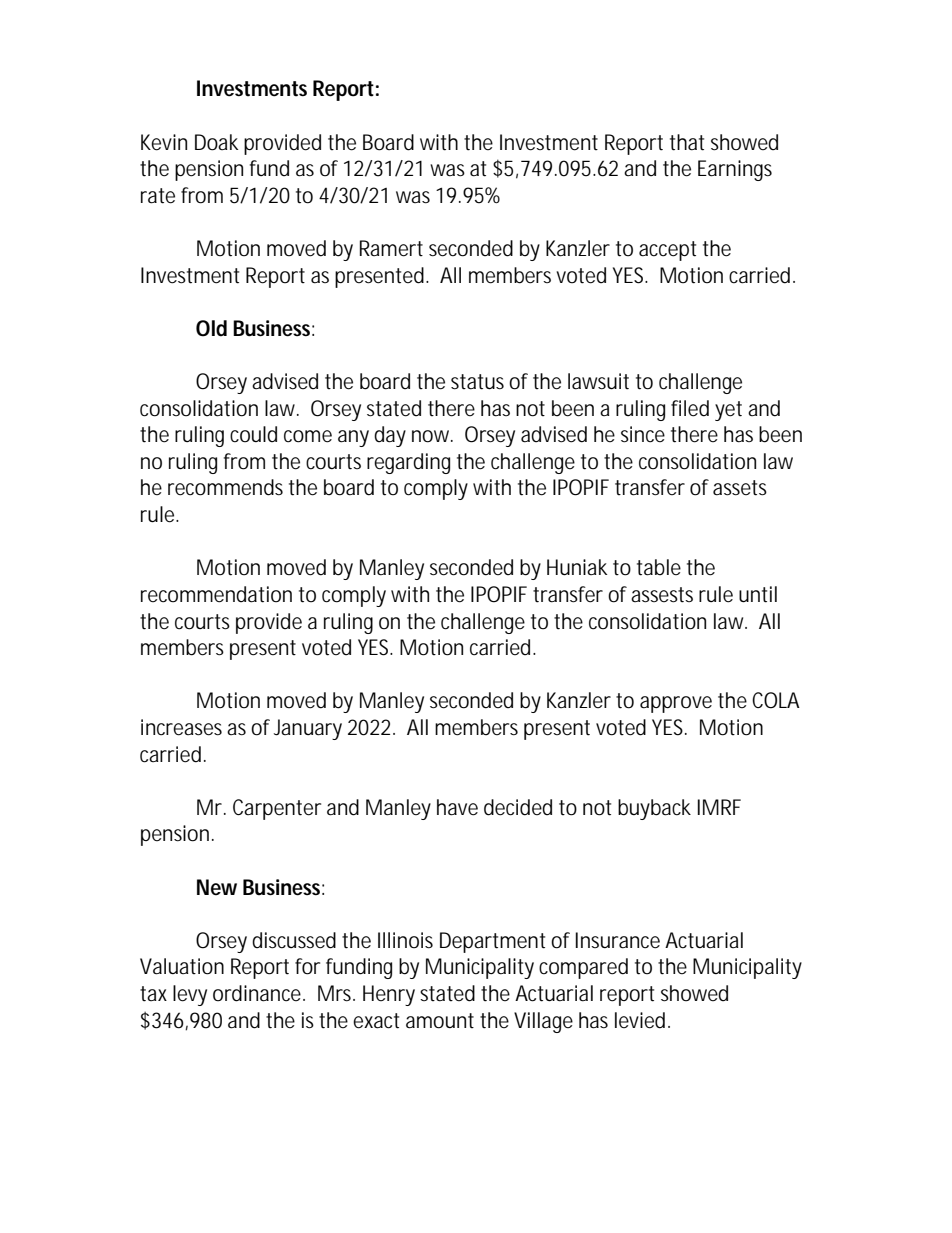 The height and width of the screenshot is (1233, 952). I want to click on approve, so click(676, 704).
